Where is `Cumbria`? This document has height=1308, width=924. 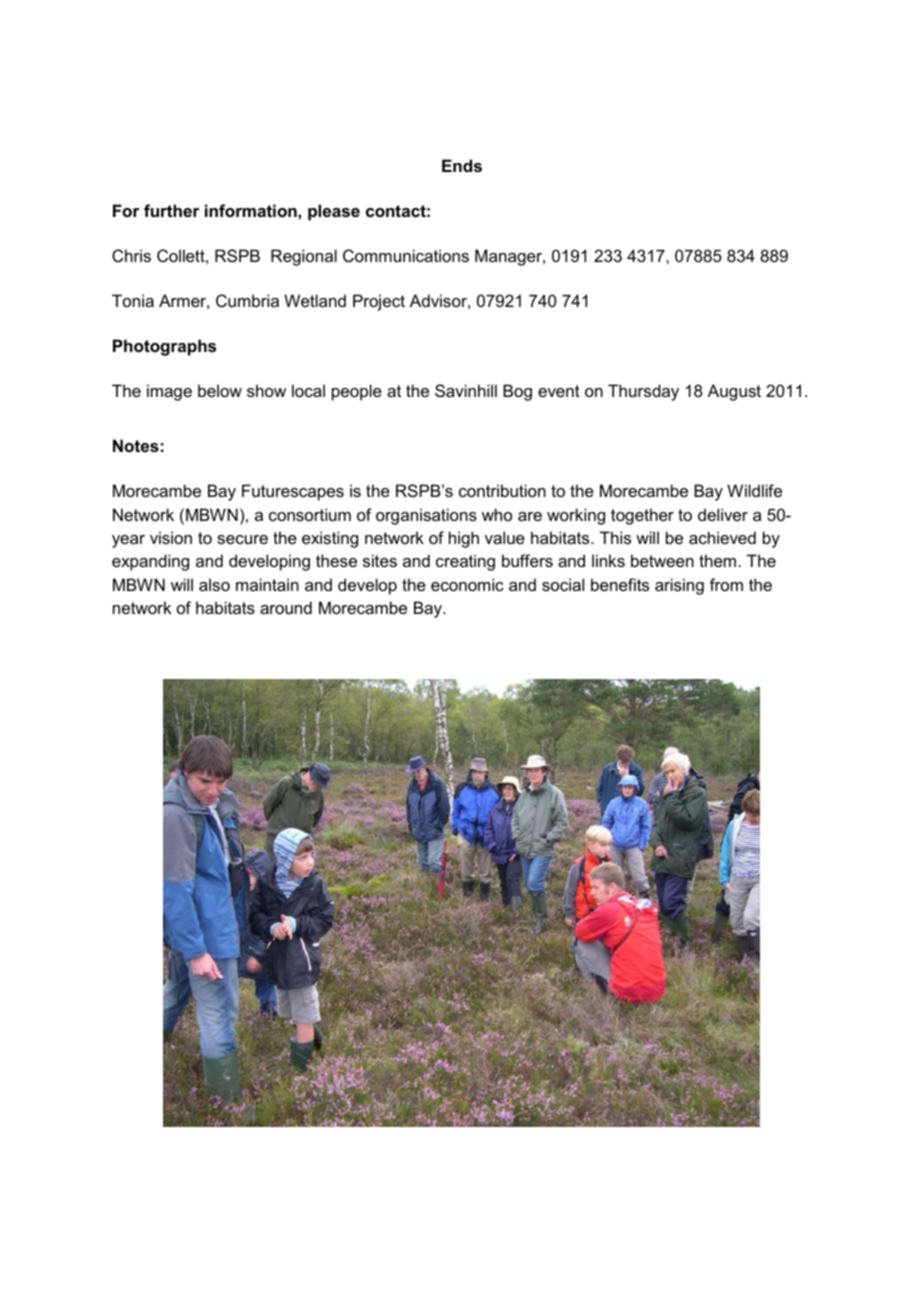 Cumbria is located at coordinates (247, 300).
